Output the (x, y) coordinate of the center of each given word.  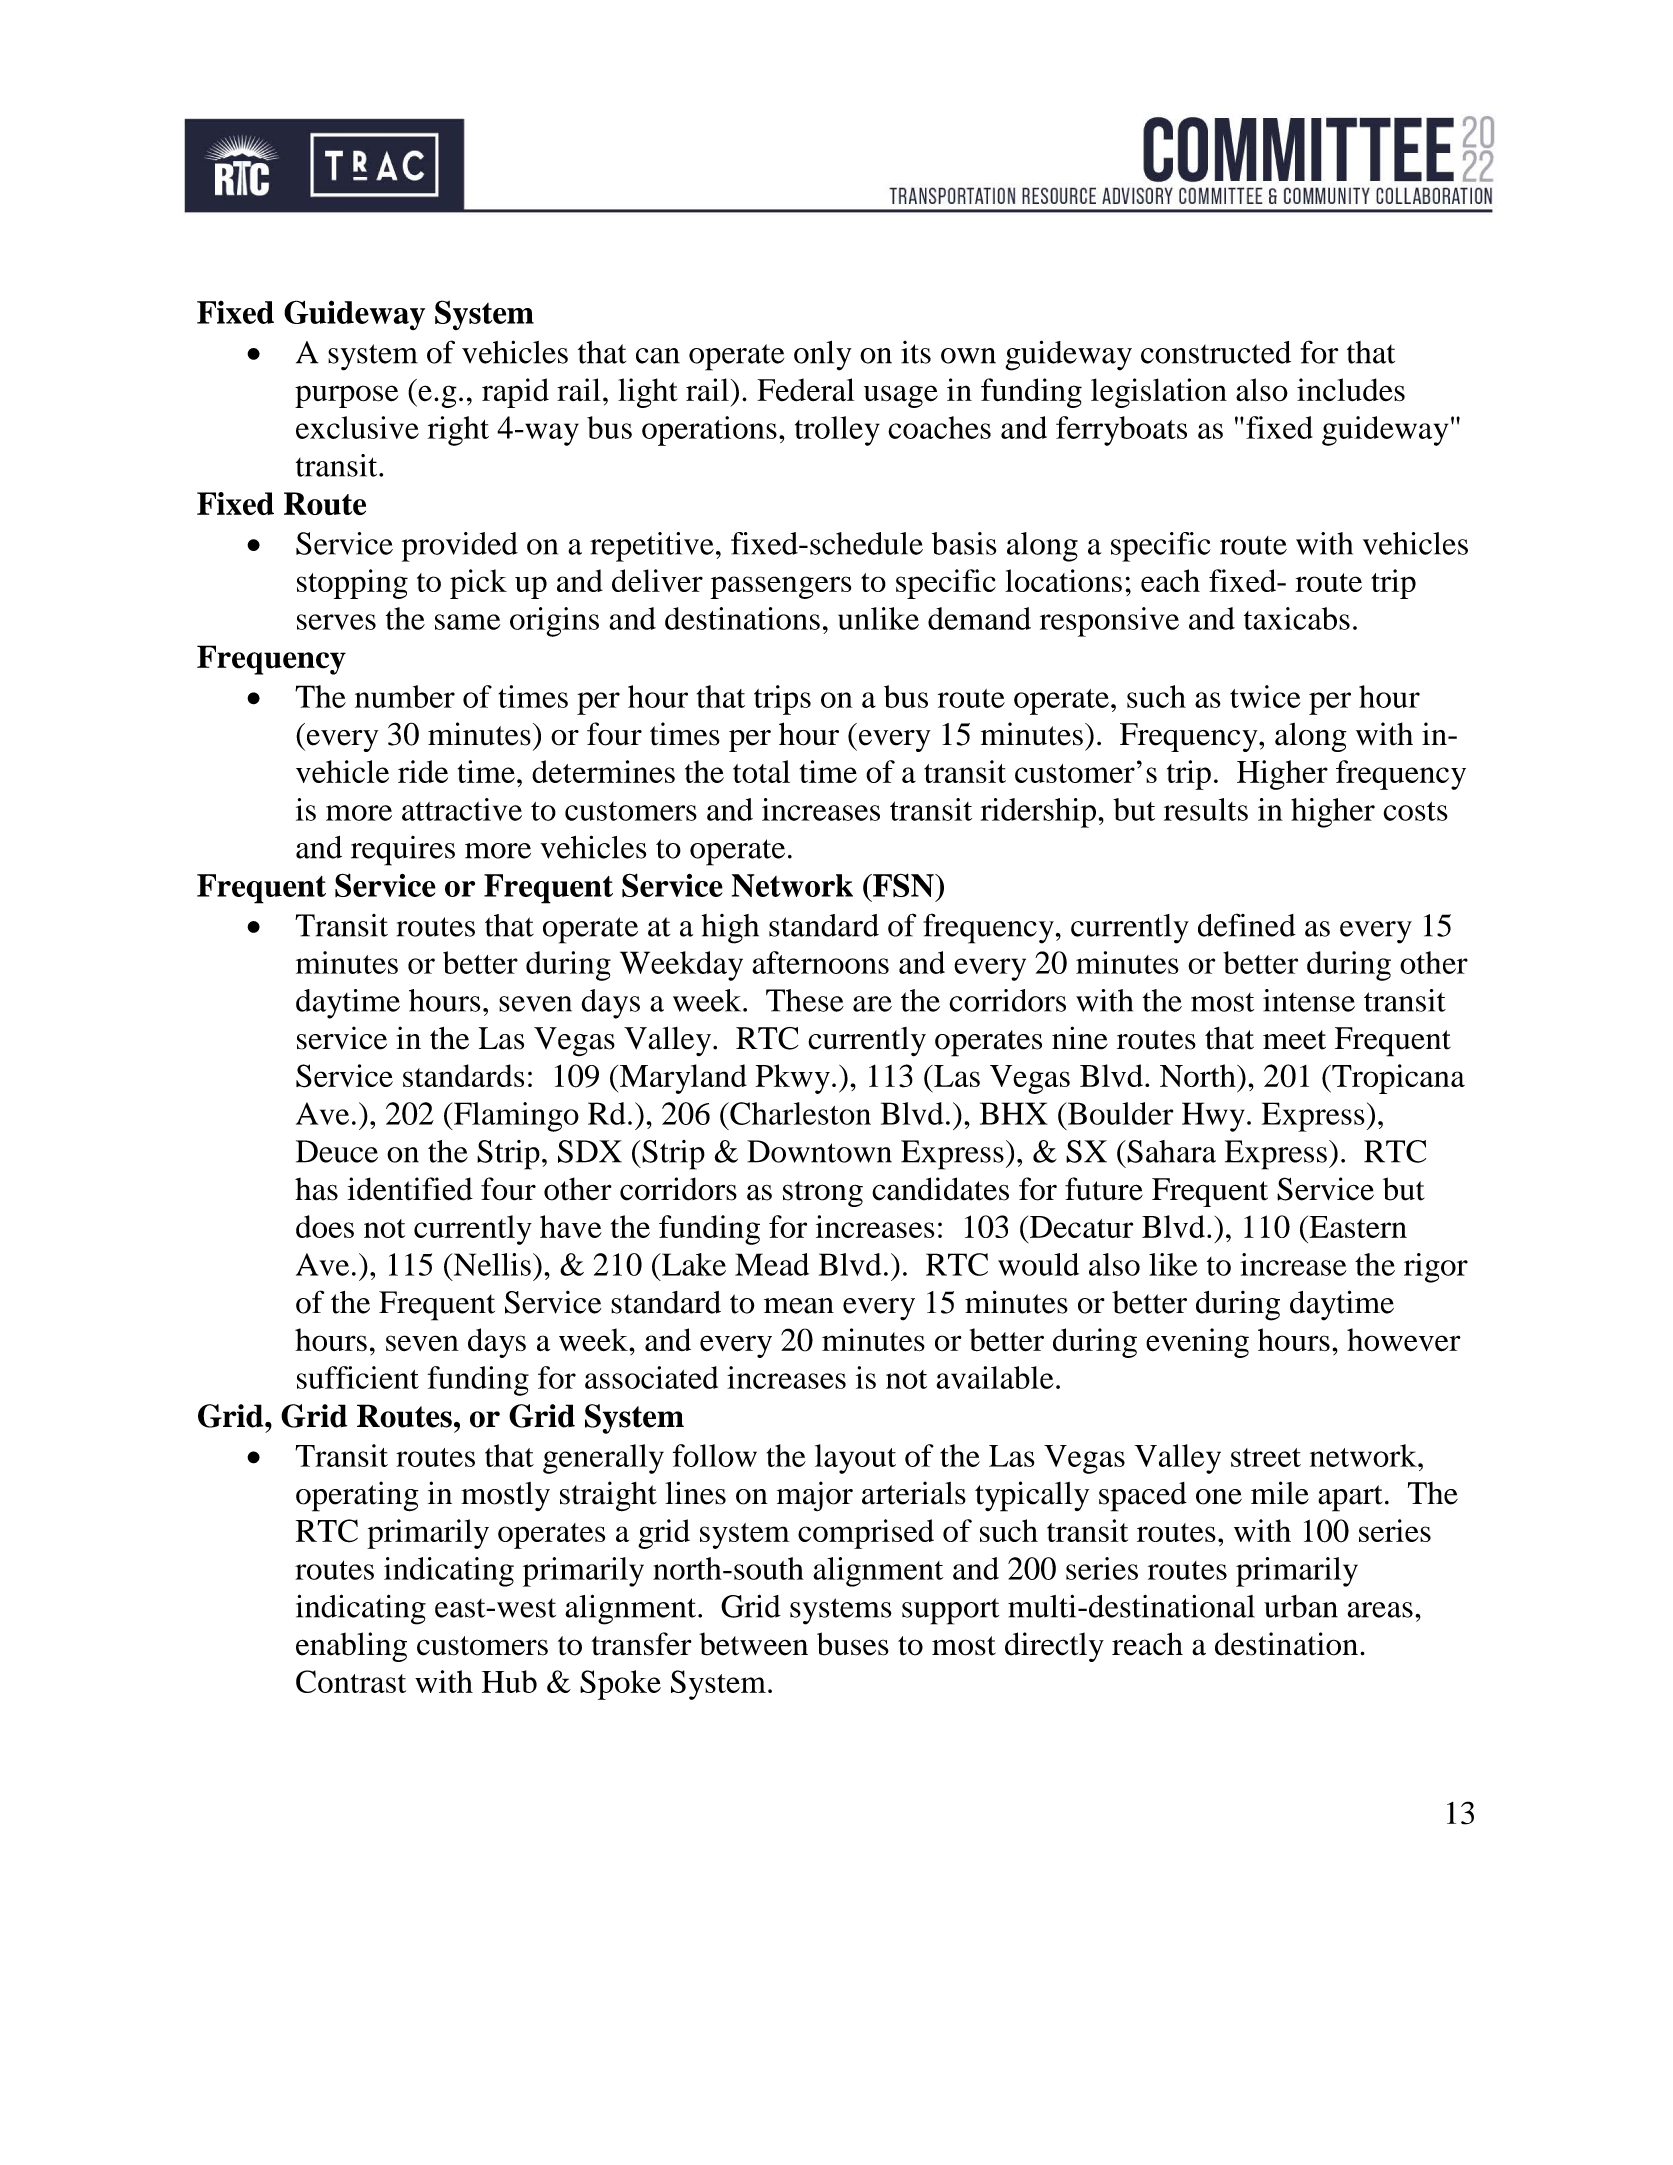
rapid (515, 393)
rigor (1436, 1268)
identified (410, 1189)
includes (1351, 390)
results (1206, 809)
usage (901, 396)
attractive (462, 809)
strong (823, 1194)
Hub (509, 1681)
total (761, 771)
